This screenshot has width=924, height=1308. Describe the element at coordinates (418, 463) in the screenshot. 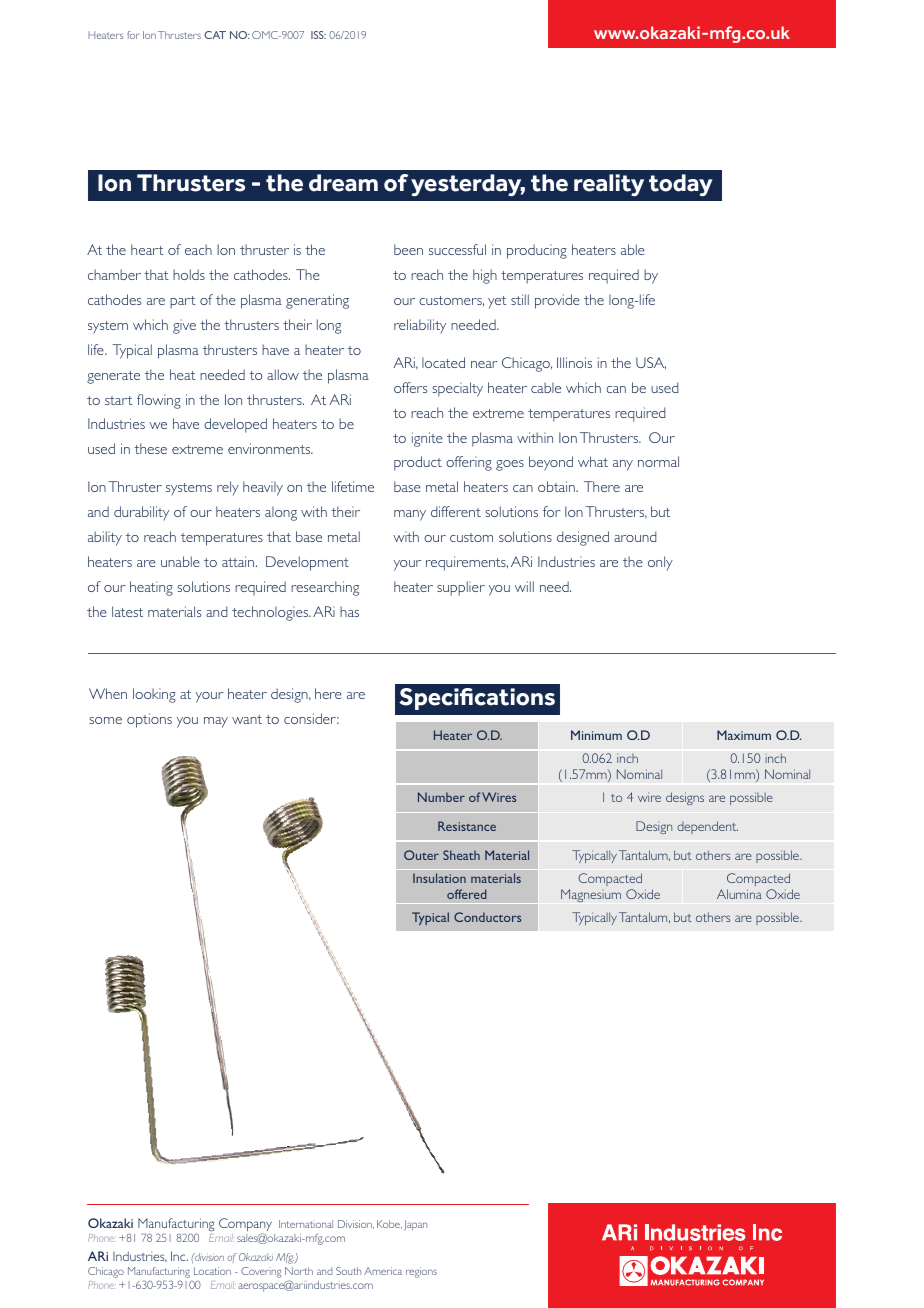

I see `product` at that location.
